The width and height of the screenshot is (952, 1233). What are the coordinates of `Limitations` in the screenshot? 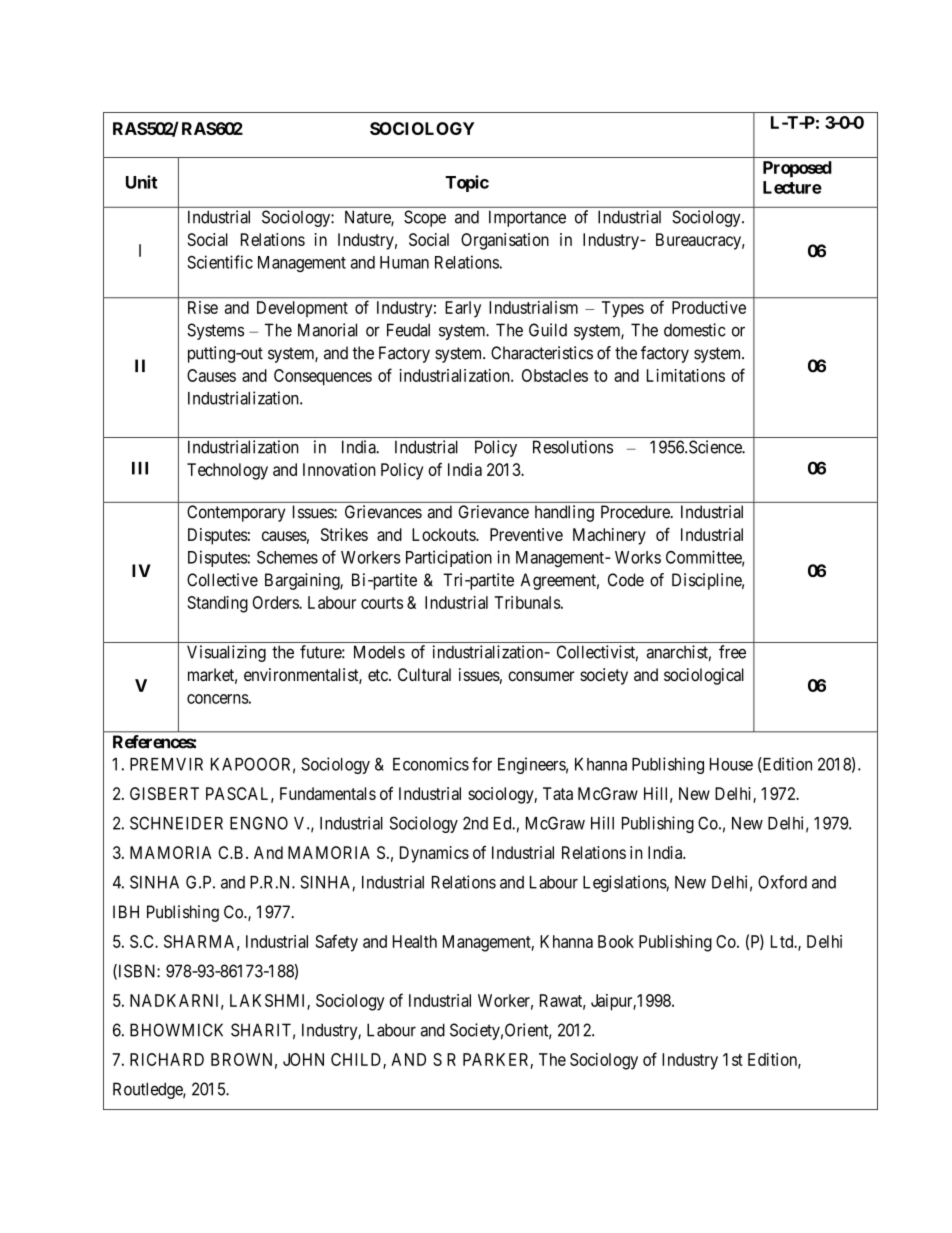 It's located at (686, 375).
